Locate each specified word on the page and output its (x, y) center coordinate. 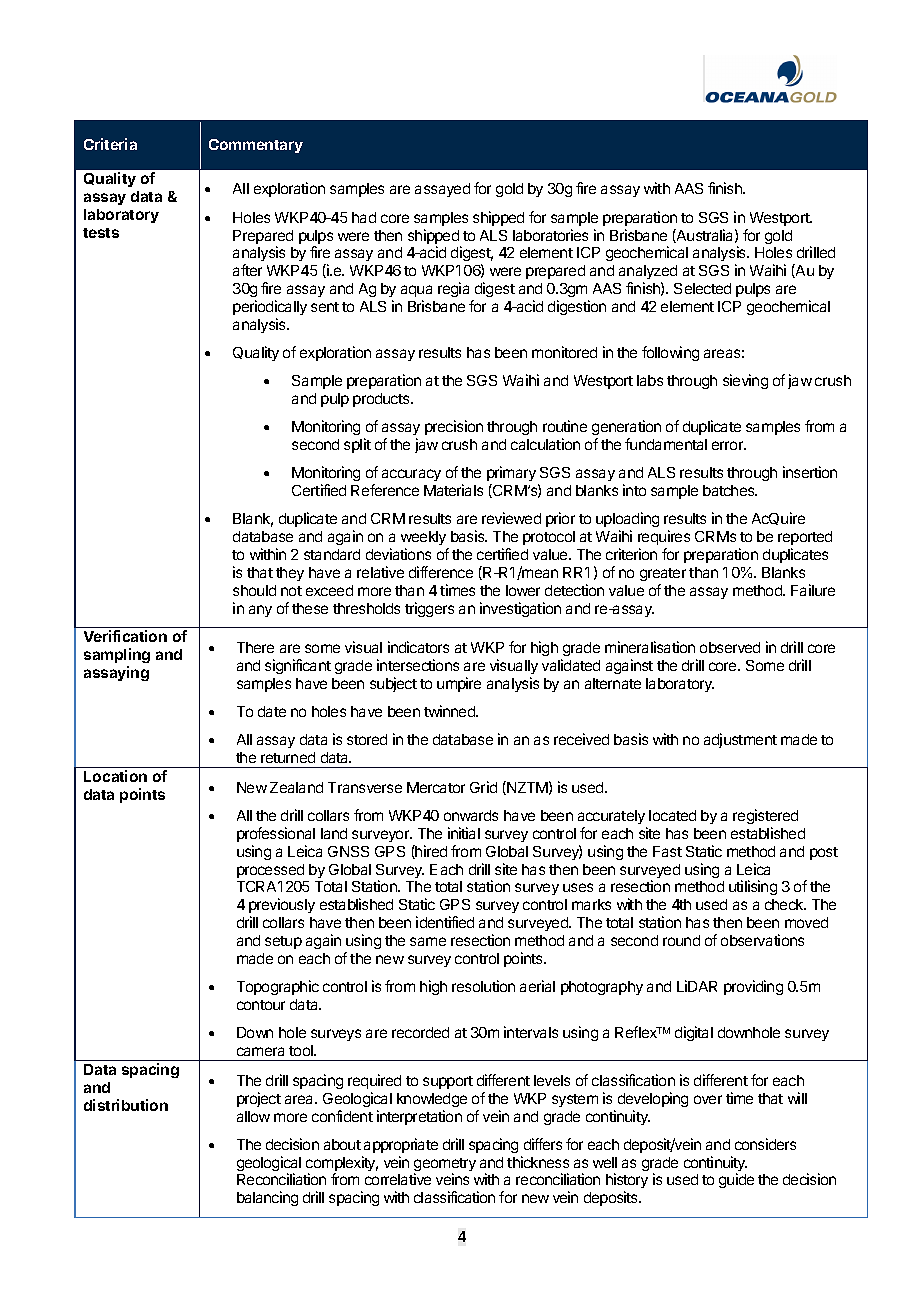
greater (663, 574)
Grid (483, 787)
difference (441, 572)
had (364, 217)
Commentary (256, 146)
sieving (745, 381)
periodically (270, 307)
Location (115, 776)
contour (261, 1005)
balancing (267, 1198)
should (254, 590)
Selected (702, 288)
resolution (483, 986)
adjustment (740, 740)
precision (454, 427)
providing (753, 987)
